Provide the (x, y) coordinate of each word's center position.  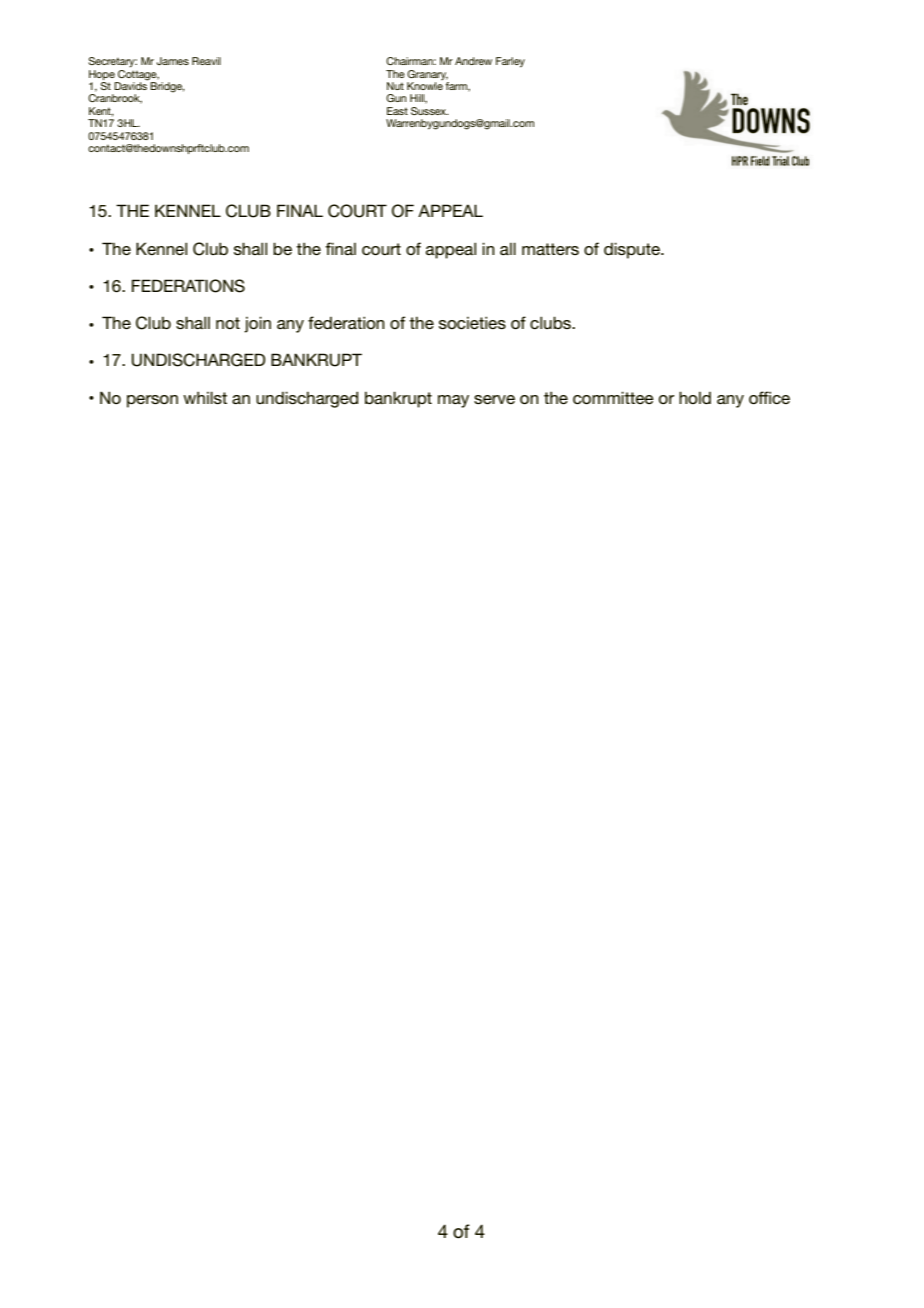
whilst (205, 397)
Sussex (430, 111)
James (173, 61)
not (228, 323)
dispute (633, 250)
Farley (510, 62)
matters (550, 249)
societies (472, 322)
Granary (427, 75)
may (453, 401)
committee (613, 397)
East (397, 111)
